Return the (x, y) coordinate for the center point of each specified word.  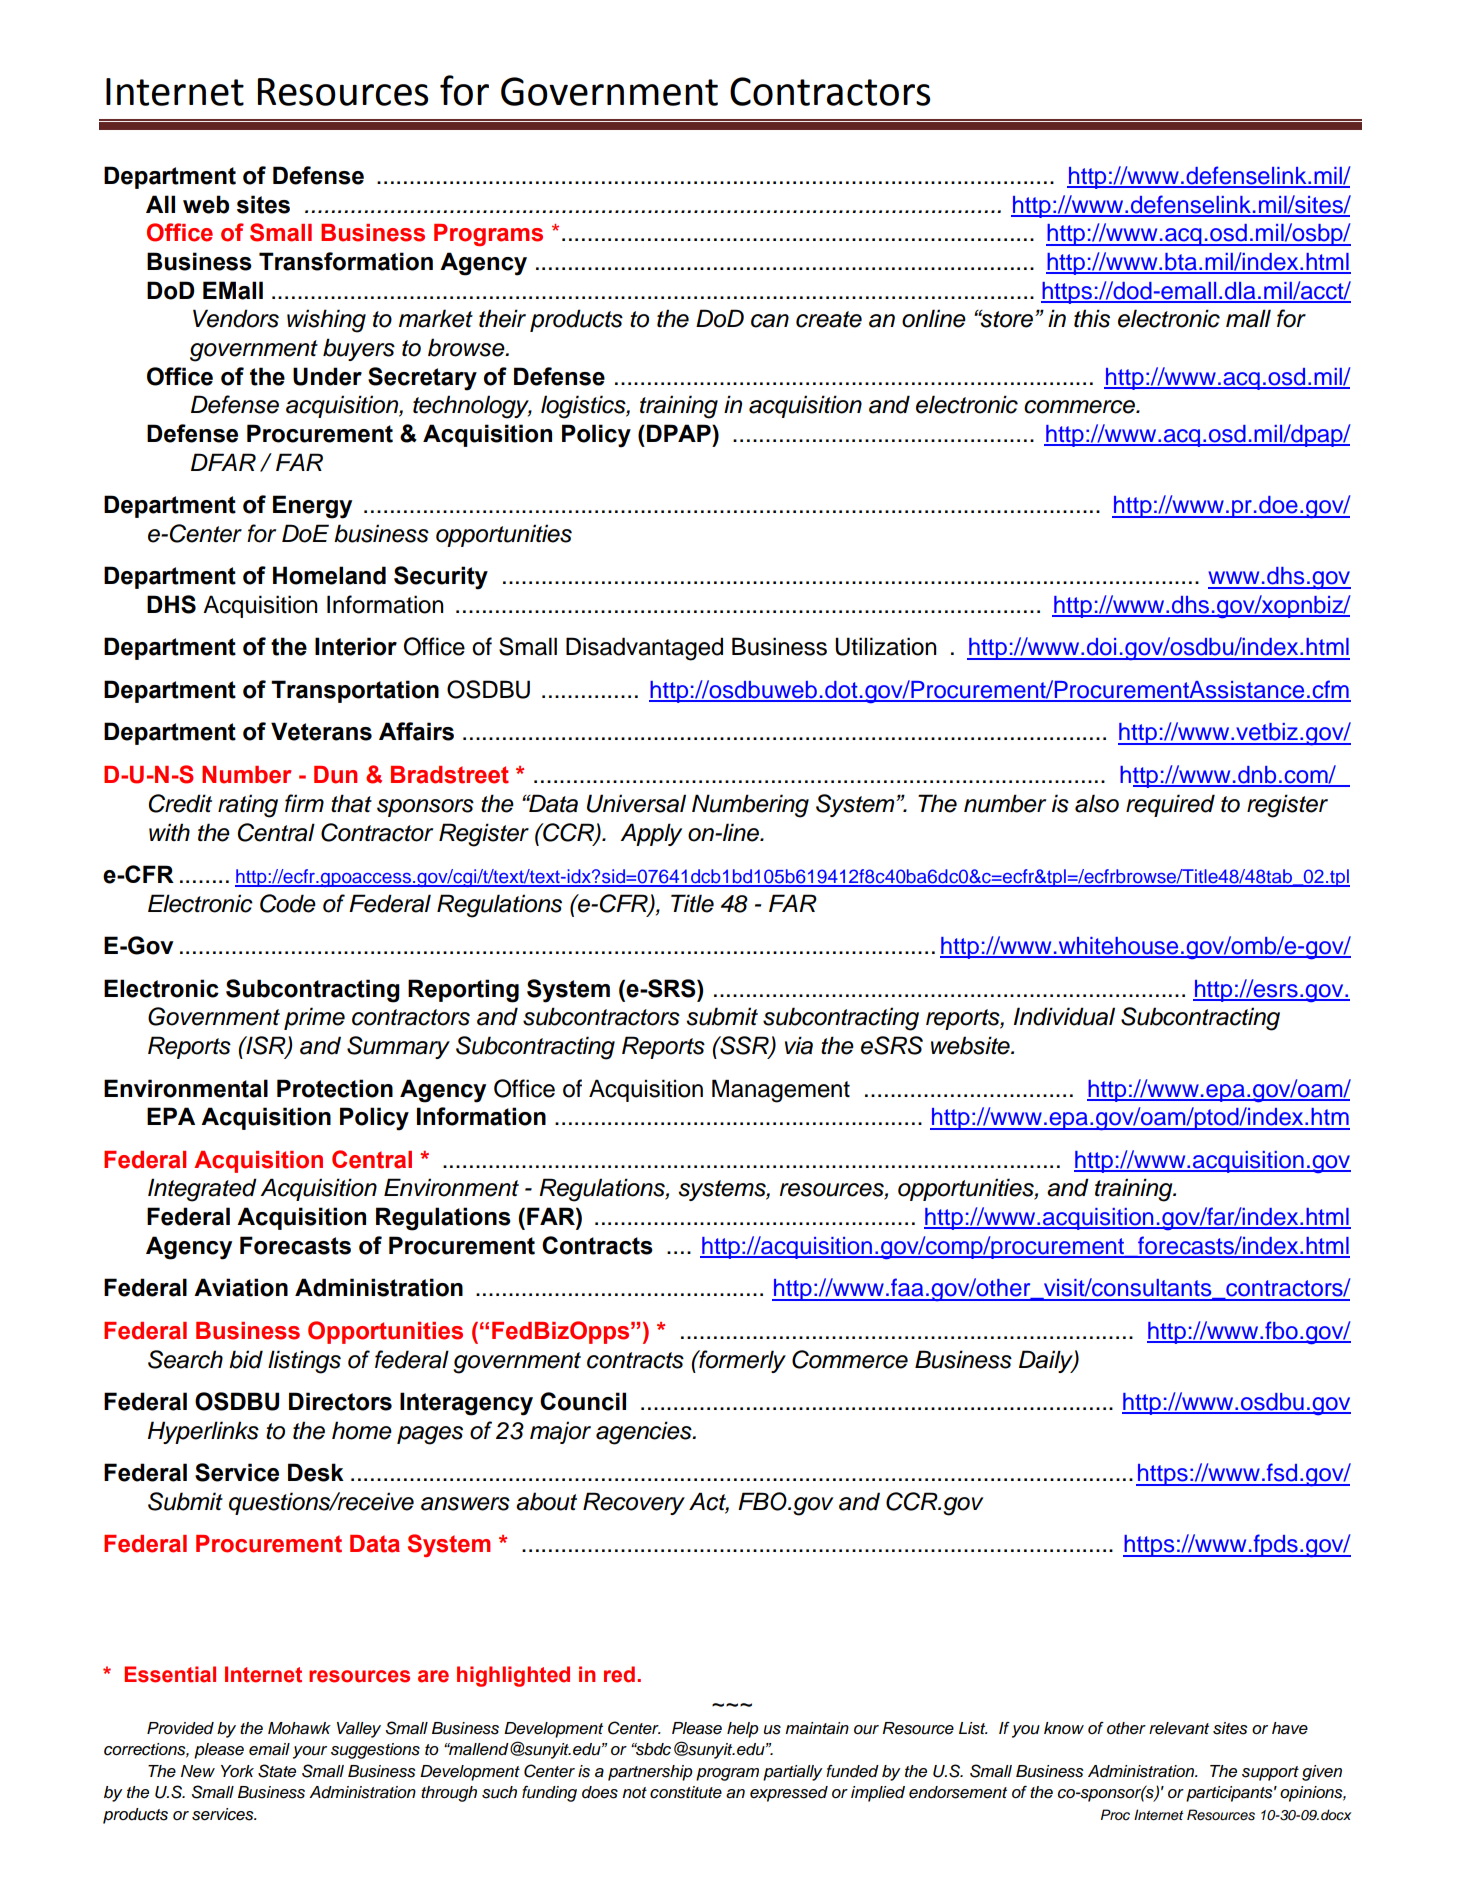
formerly (741, 1361)
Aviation (241, 1287)
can (770, 321)
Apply (651, 834)
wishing (326, 321)
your (310, 1752)
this (1092, 318)
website (971, 1045)
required (1170, 805)
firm (304, 803)
